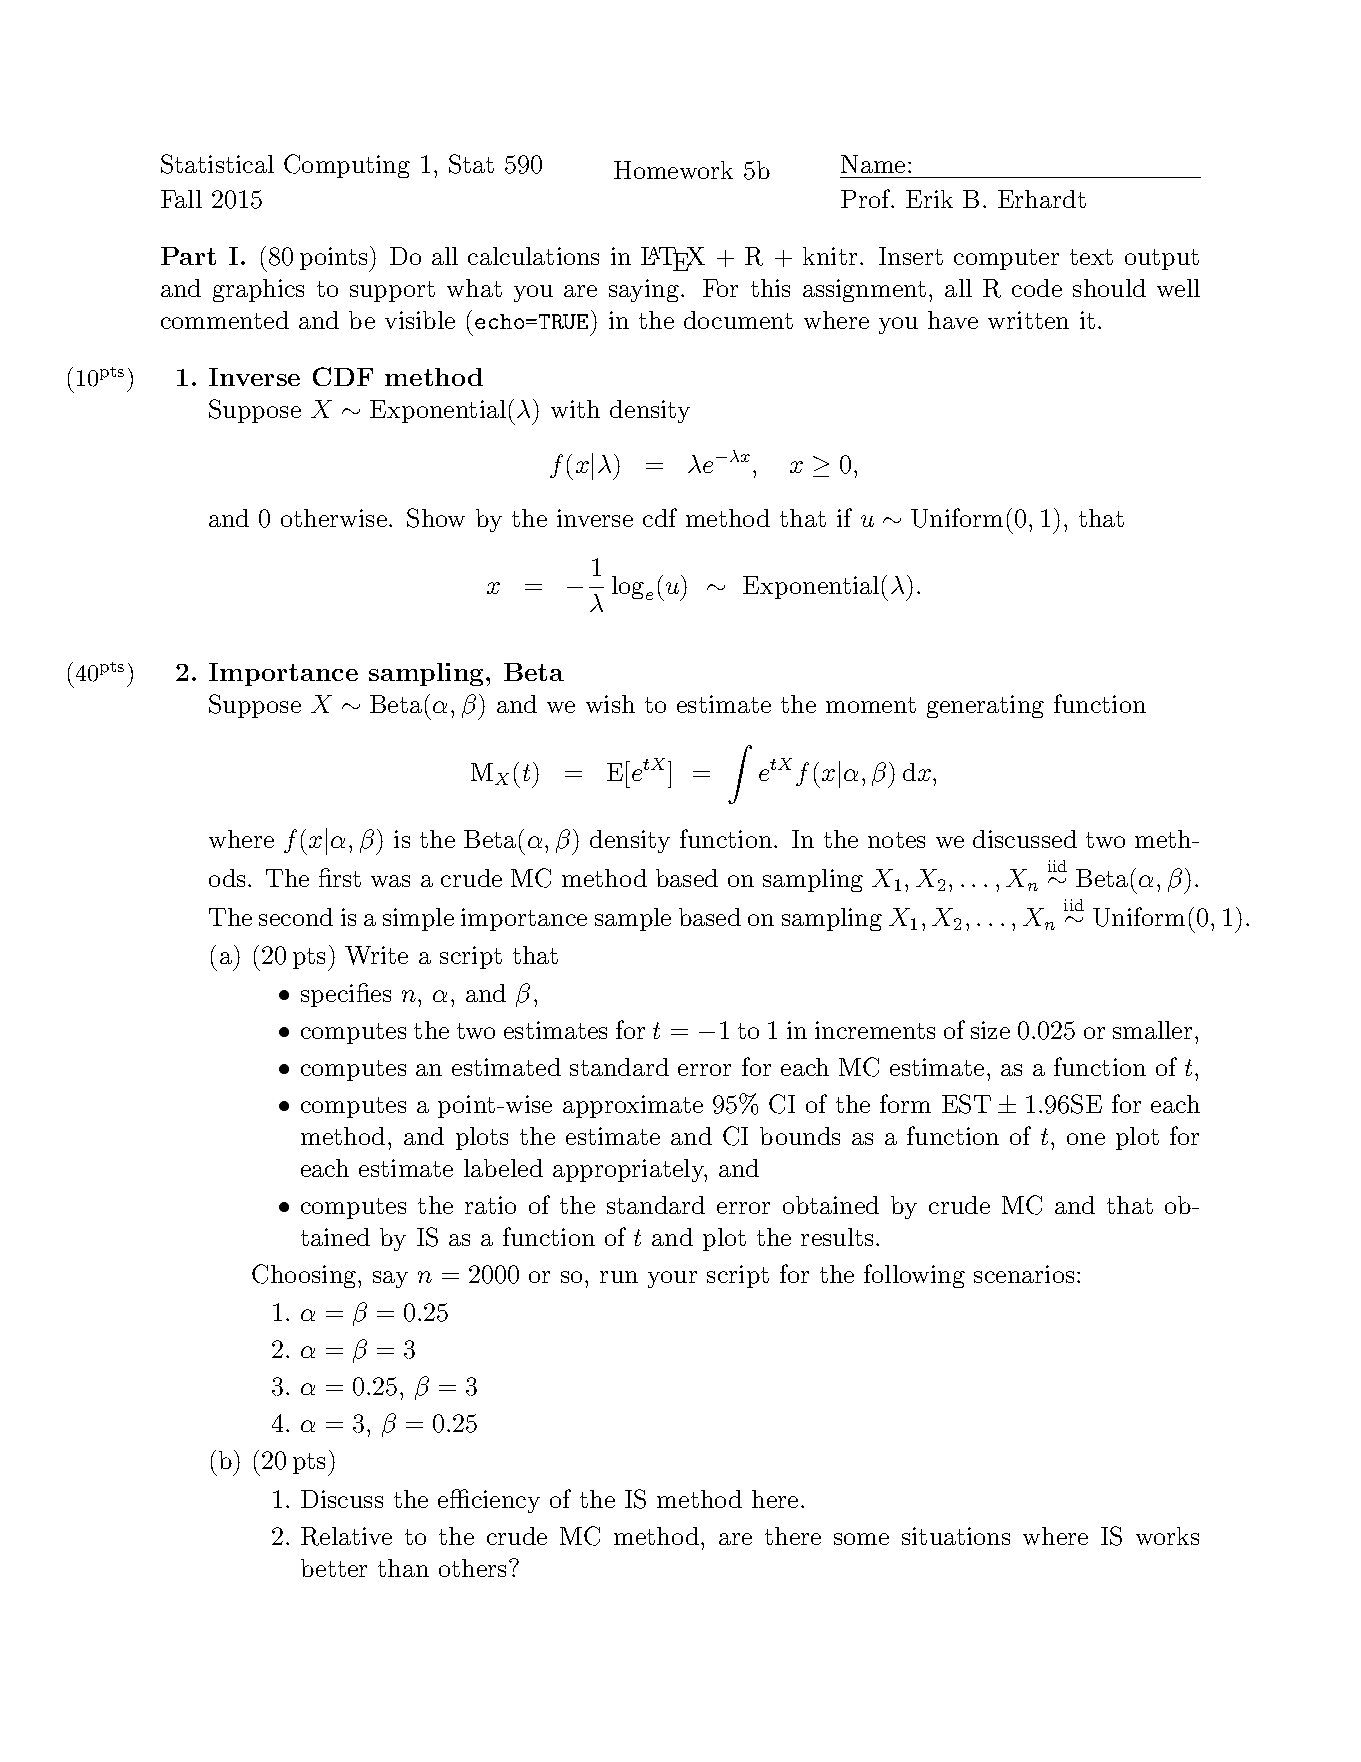 This screenshot has height=1762, width=1361. Describe the element at coordinates (1091, 257) in the screenshot. I see `text` at that location.
